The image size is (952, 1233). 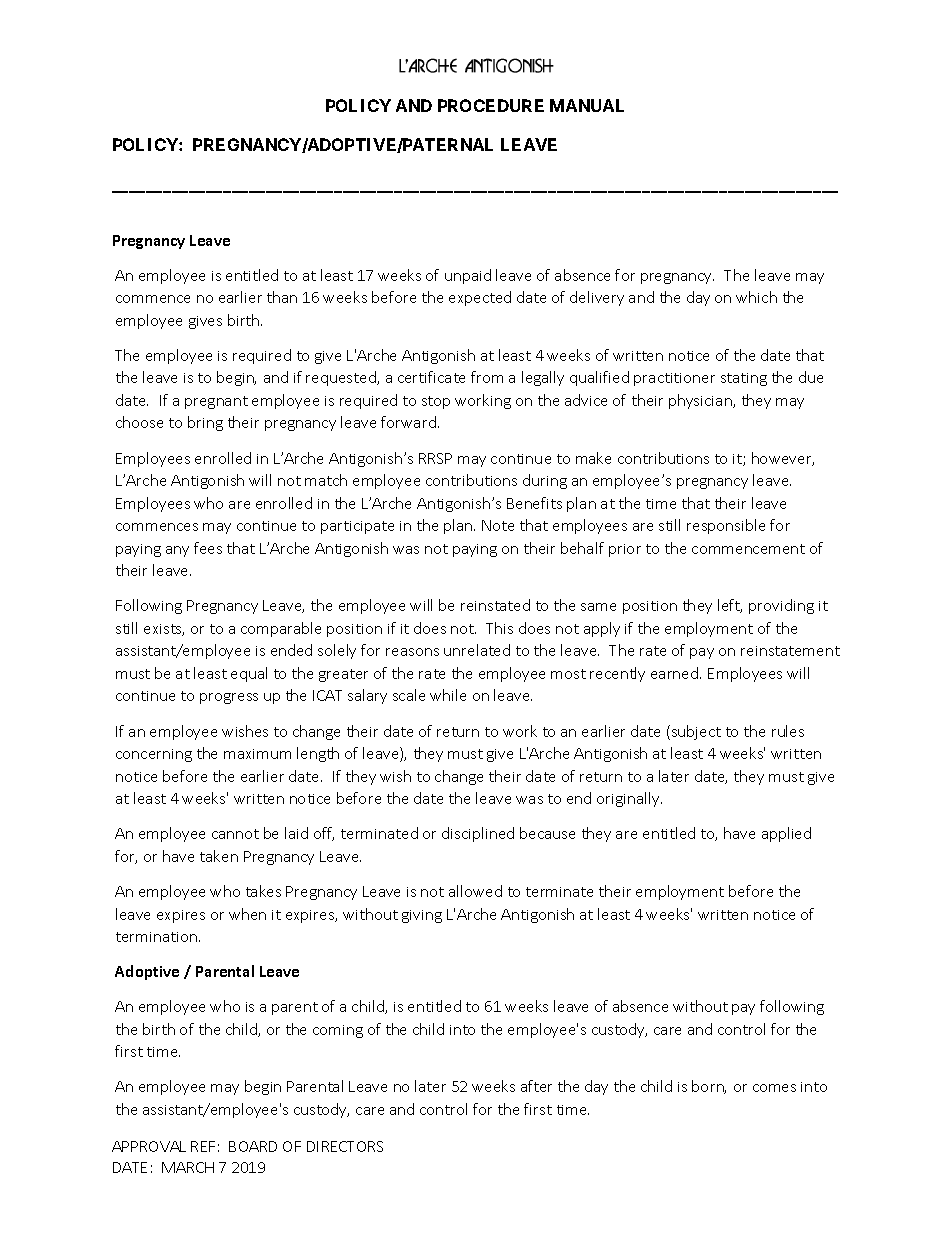 What do you see at coordinates (587, 105) in the document?
I see `MANUAL` at bounding box center [587, 105].
